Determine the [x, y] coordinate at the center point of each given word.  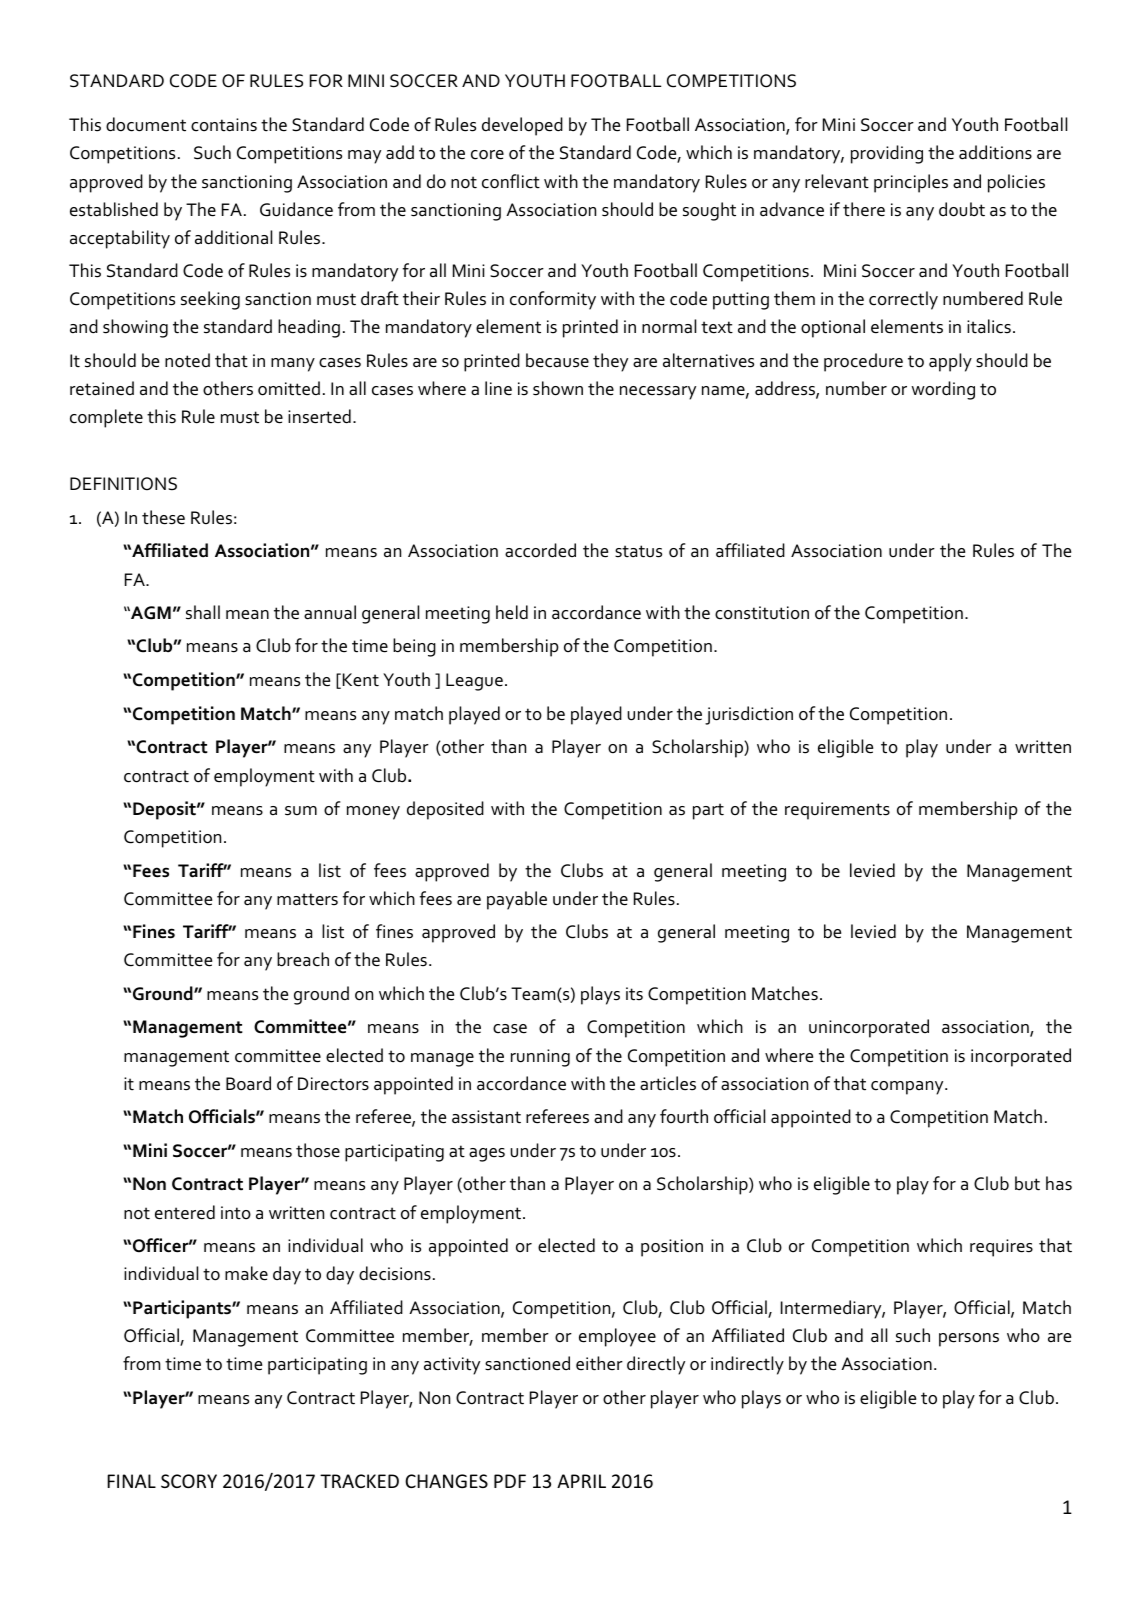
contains [224, 125]
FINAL [131, 1481]
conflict [511, 181]
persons [969, 1340]
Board [248, 1083]
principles [911, 183]
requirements [837, 811]
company [908, 1088]
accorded [540, 550]
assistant [486, 1117]
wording [943, 390]
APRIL [581, 1481]
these [163, 517]
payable [517, 900]
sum [301, 811]
